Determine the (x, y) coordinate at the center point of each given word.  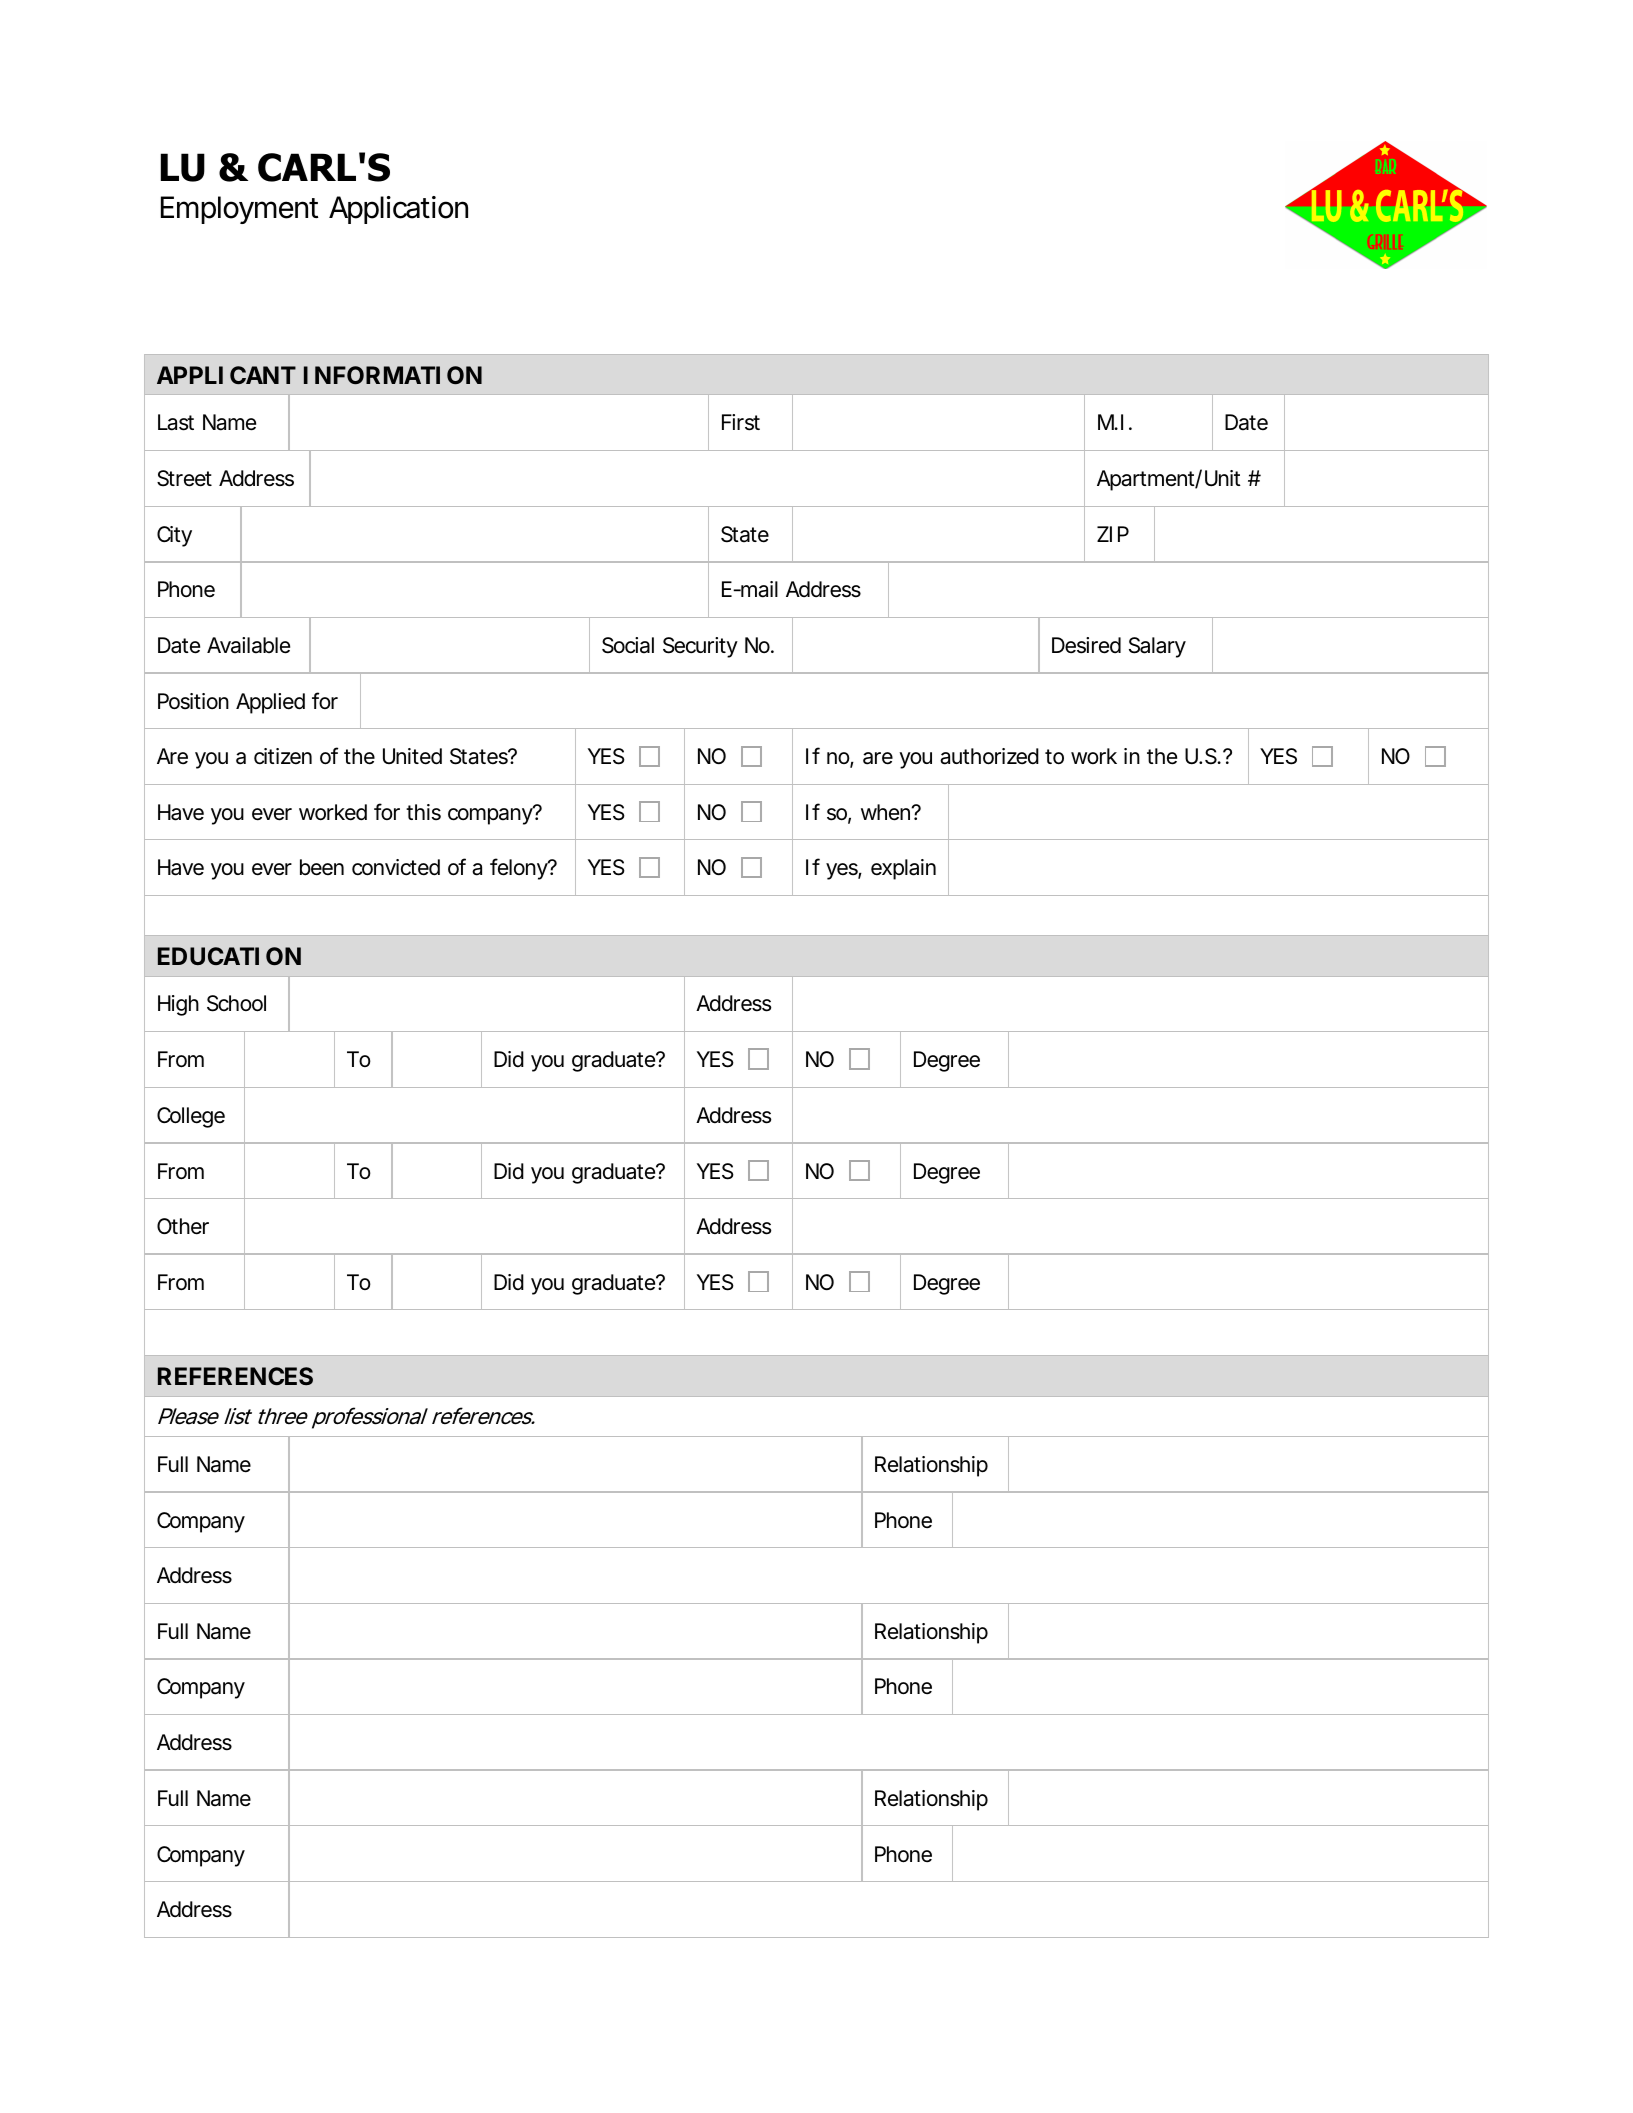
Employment (239, 210)
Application (398, 210)
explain (903, 869)
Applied (270, 703)
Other (183, 1226)
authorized (989, 756)
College (191, 1117)
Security (700, 647)
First (741, 422)
